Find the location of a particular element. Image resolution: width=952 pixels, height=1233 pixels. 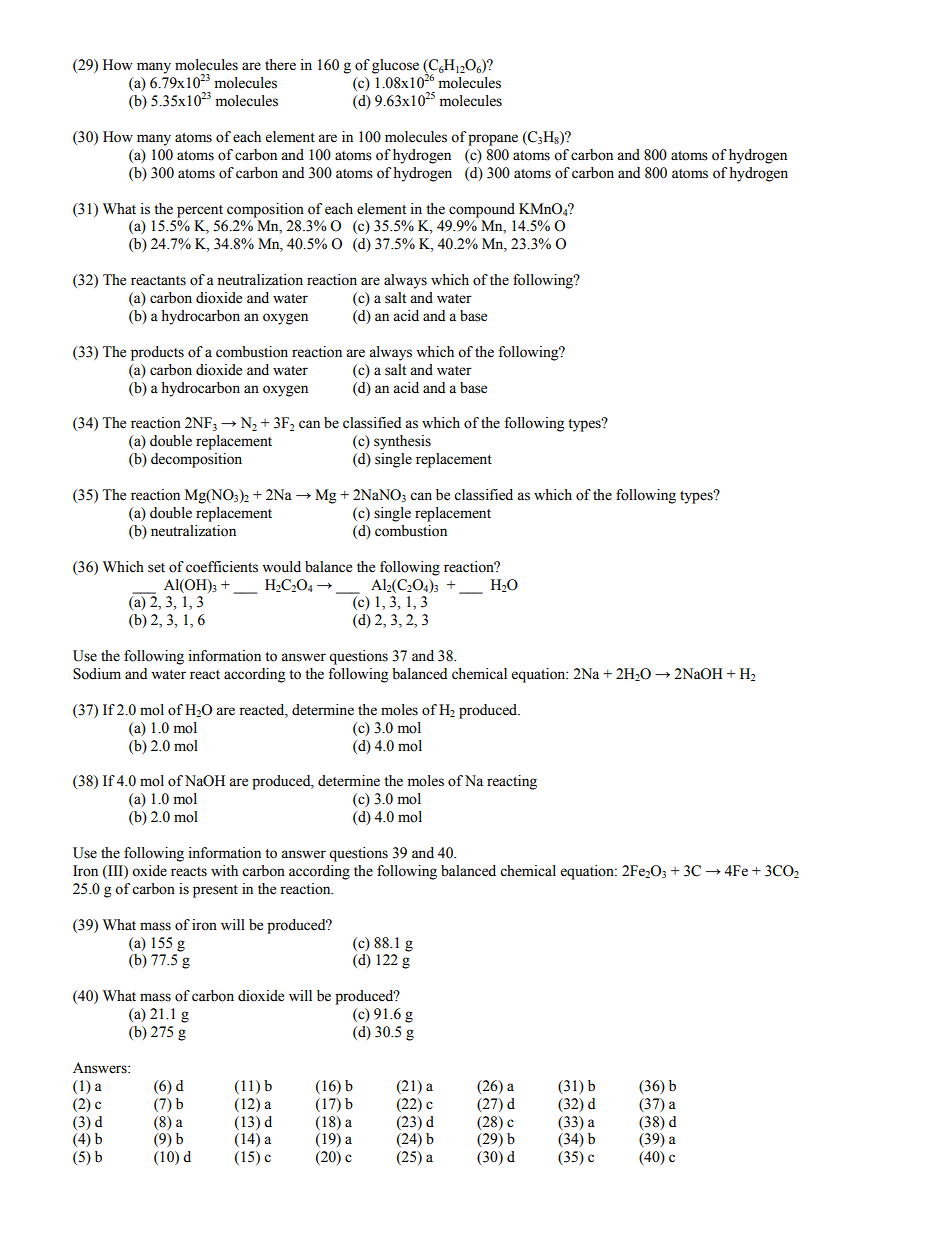

set is located at coordinates (156, 568).
